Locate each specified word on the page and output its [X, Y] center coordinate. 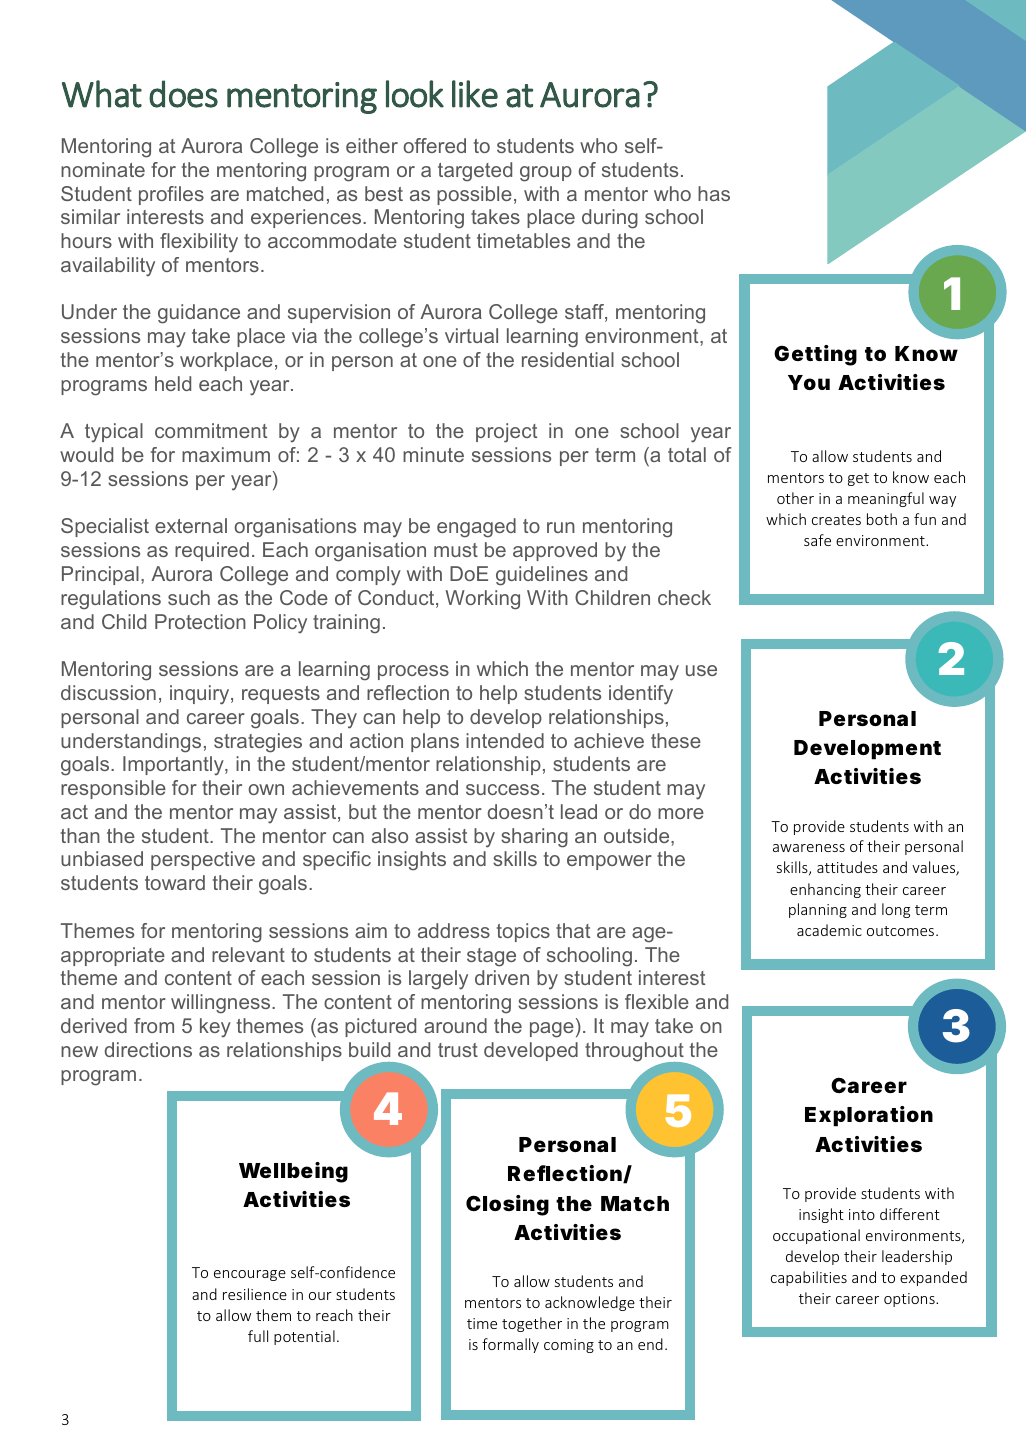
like [475, 94]
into [862, 1214]
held [173, 383]
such [189, 597]
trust [458, 1050]
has [714, 193]
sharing [534, 838]
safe [817, 540]
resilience [255, 1294]
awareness [809, 848]
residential [568, 359]
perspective [203, 860]
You [809, 382]
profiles [171, 195]
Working [482, 600]
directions [148, 1049]
